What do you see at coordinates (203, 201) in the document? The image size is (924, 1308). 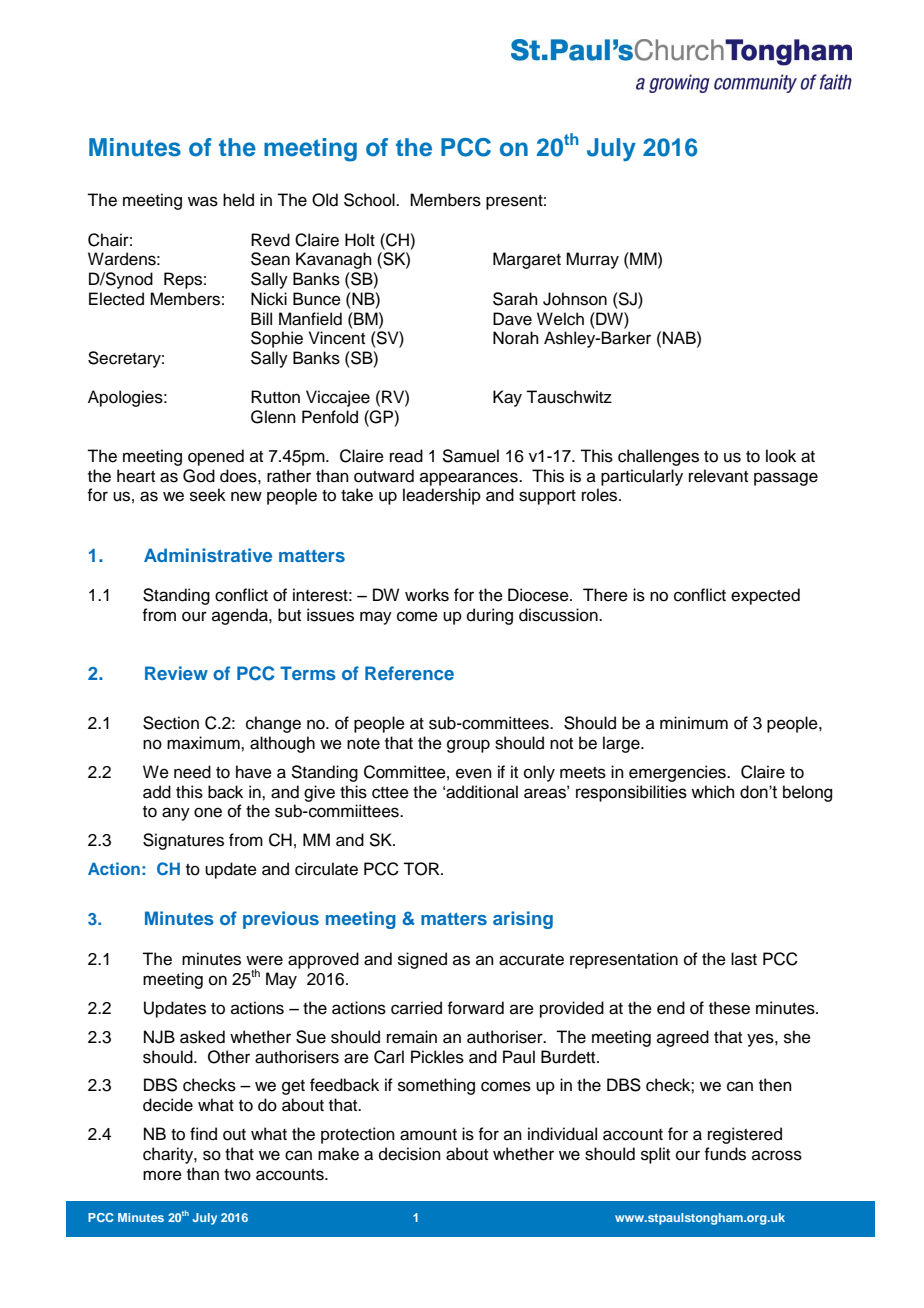 I see `was` at bounding box center [203, 201].
